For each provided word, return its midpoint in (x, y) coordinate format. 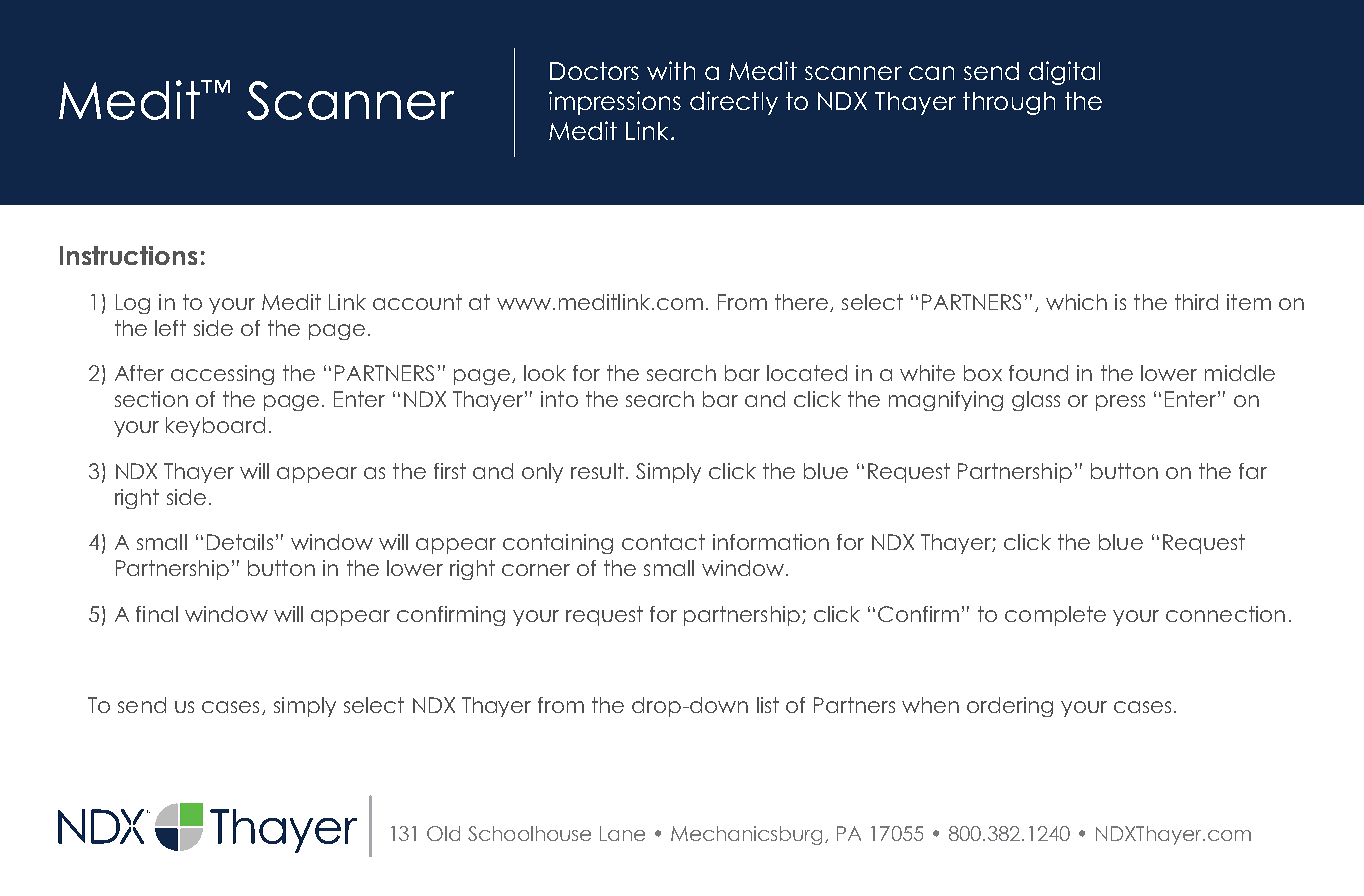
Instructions (128, 255)
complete (1055, 616)
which (1076, 302)
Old (443, 833)
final (157, 614)
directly (734, 103)
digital (1064, 73)
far (1253, 471)
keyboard (215, 427)
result (597, 471)
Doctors (594, 71)
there (803, 303)
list (768, 705)
